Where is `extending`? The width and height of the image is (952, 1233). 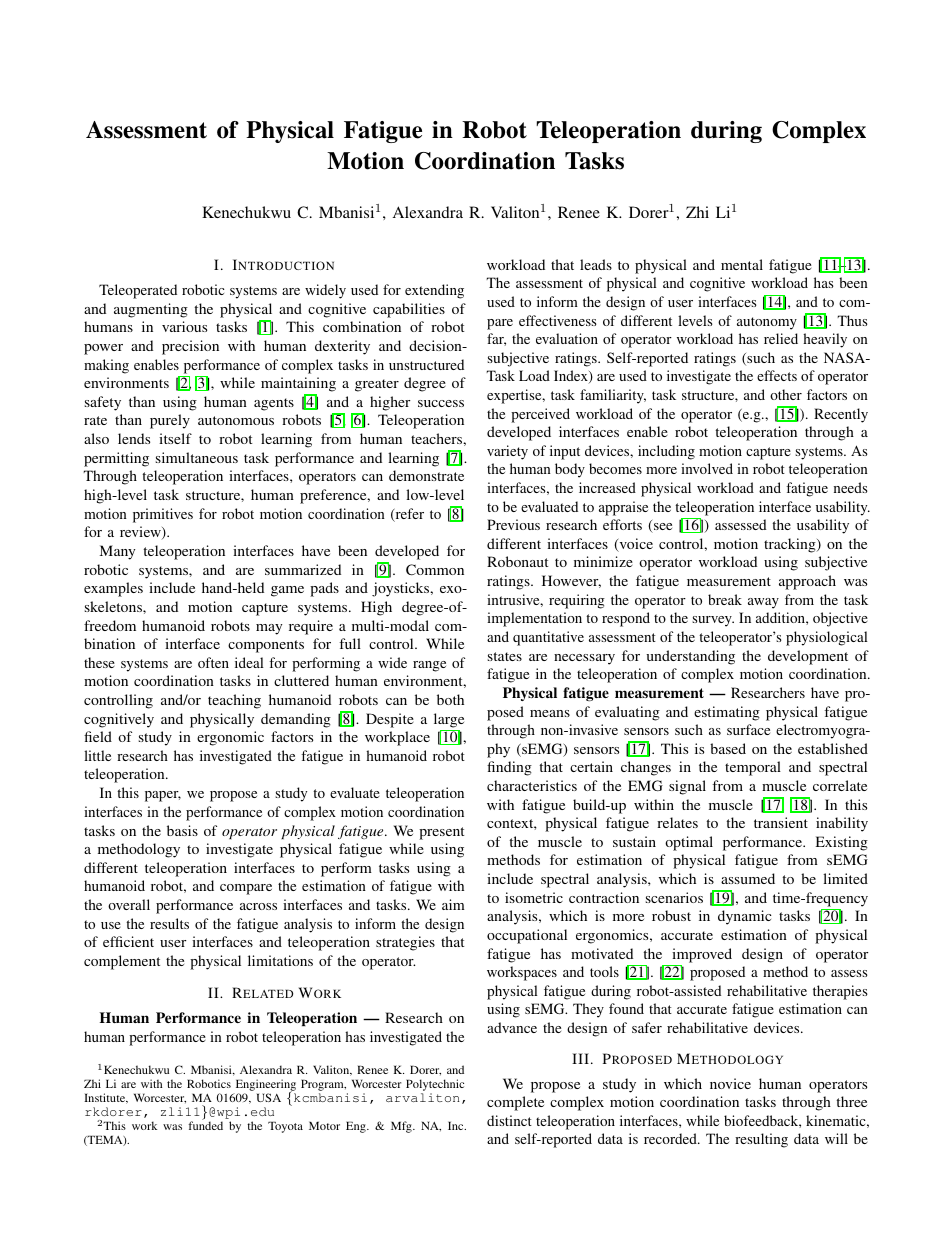
extending is located at coordinates (434, 291).
